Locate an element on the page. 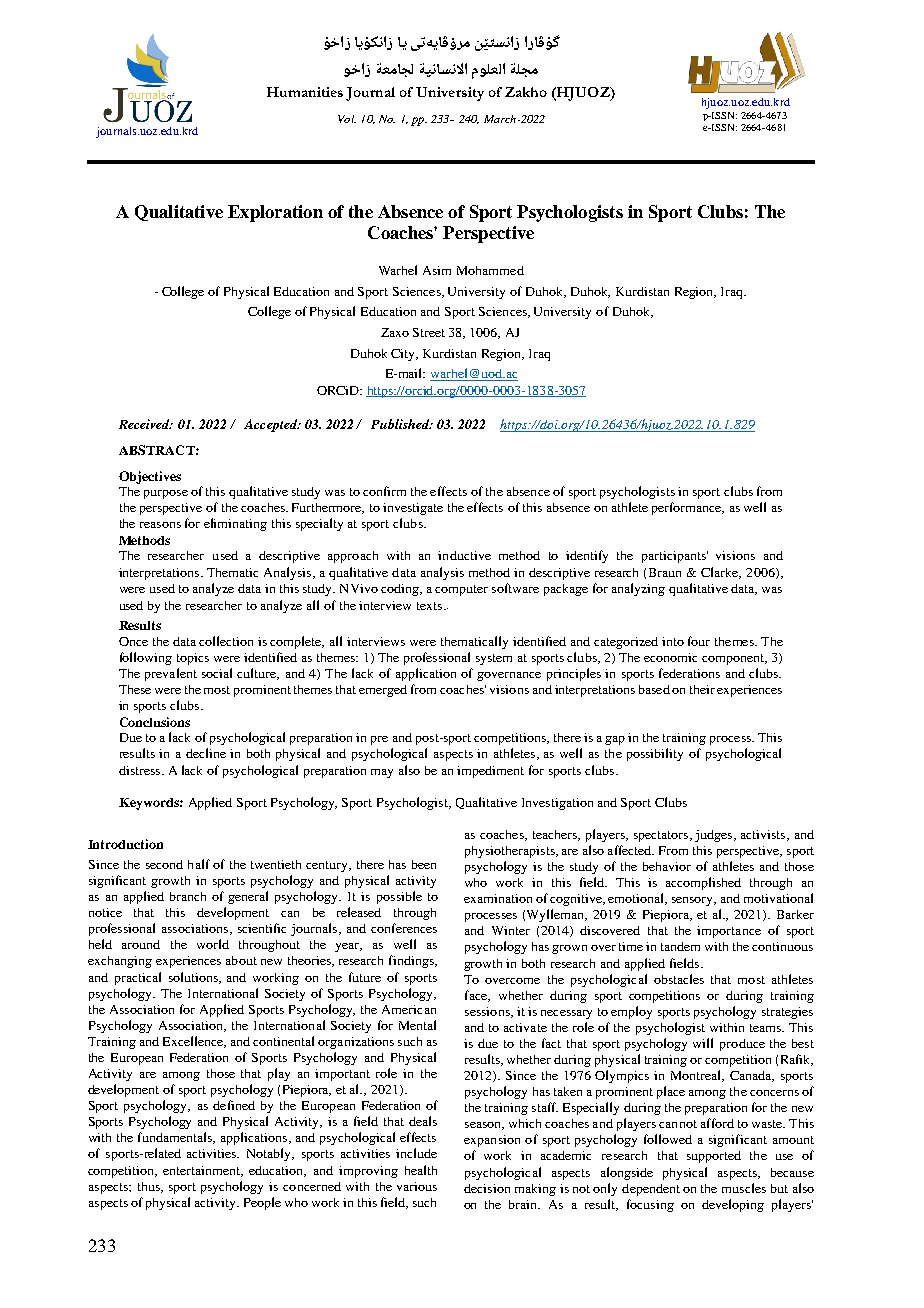 The image size is (924, 1308). examination is located at coordinates (498, 898).
